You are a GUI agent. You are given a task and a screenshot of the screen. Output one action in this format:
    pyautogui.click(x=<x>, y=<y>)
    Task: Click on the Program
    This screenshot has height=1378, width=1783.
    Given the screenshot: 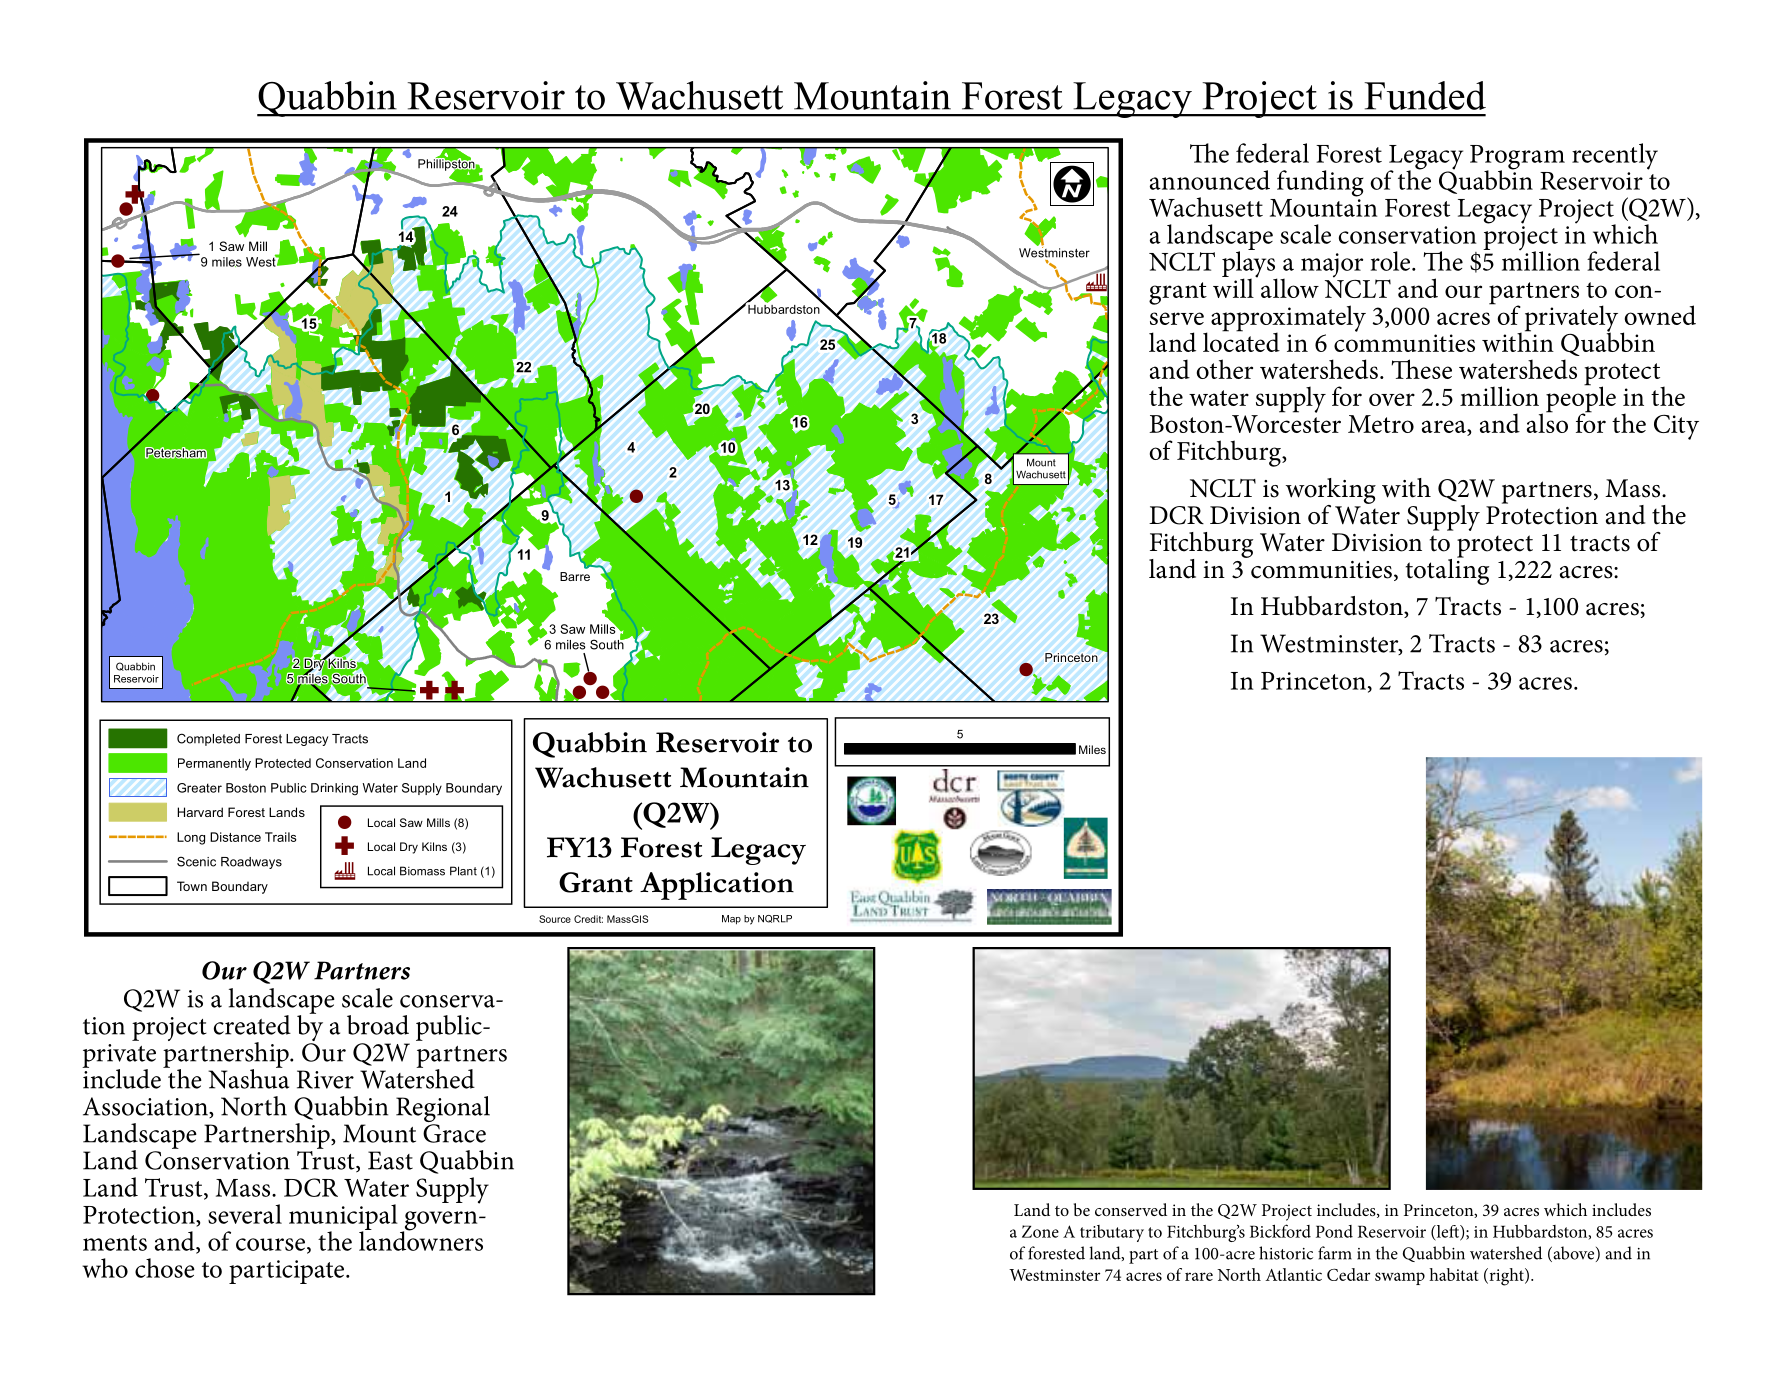 What is the action you would take?
    pyautogui.click(x=1517, y=158)
